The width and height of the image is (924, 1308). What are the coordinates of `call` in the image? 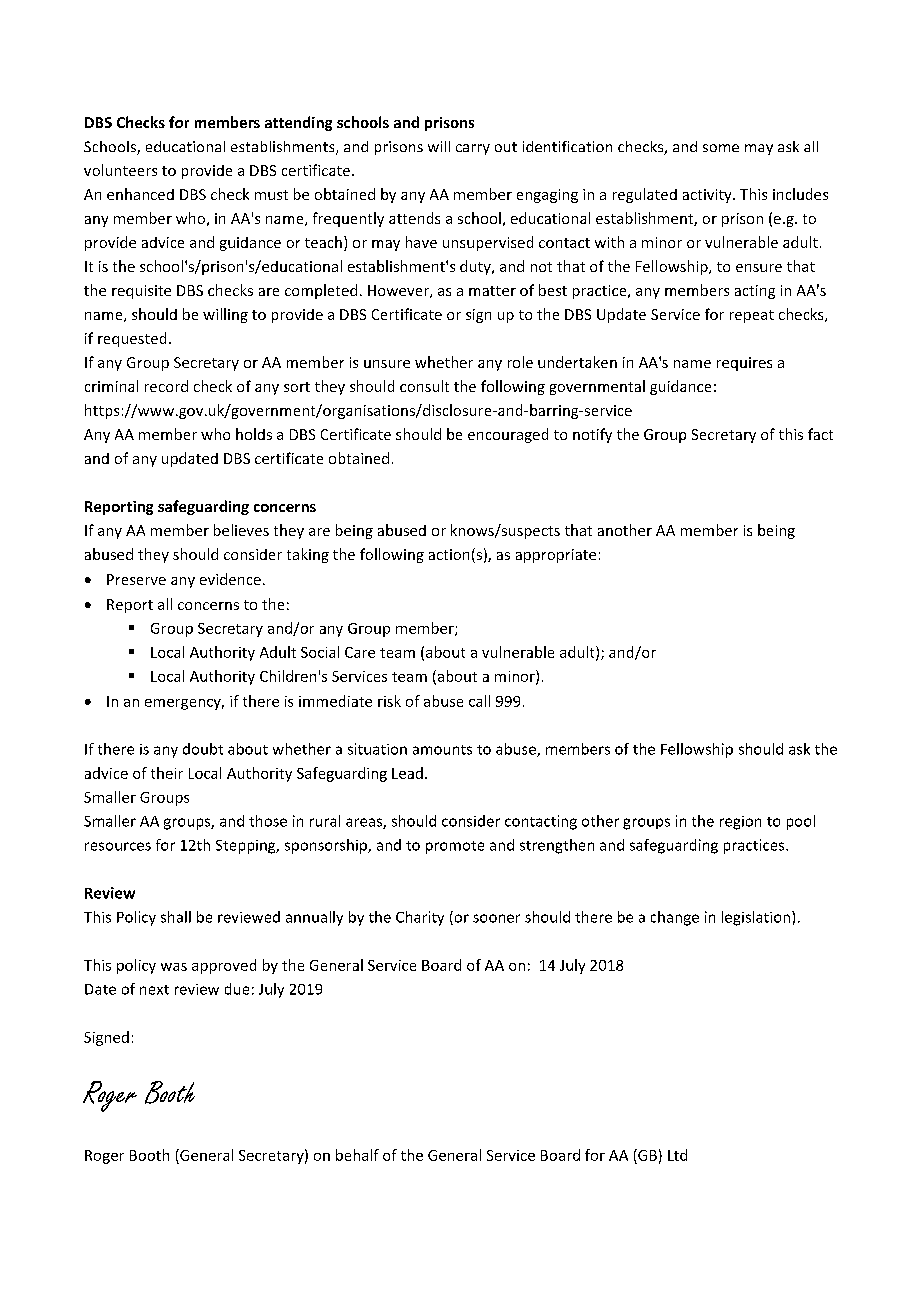 It's located at (479, 701).
